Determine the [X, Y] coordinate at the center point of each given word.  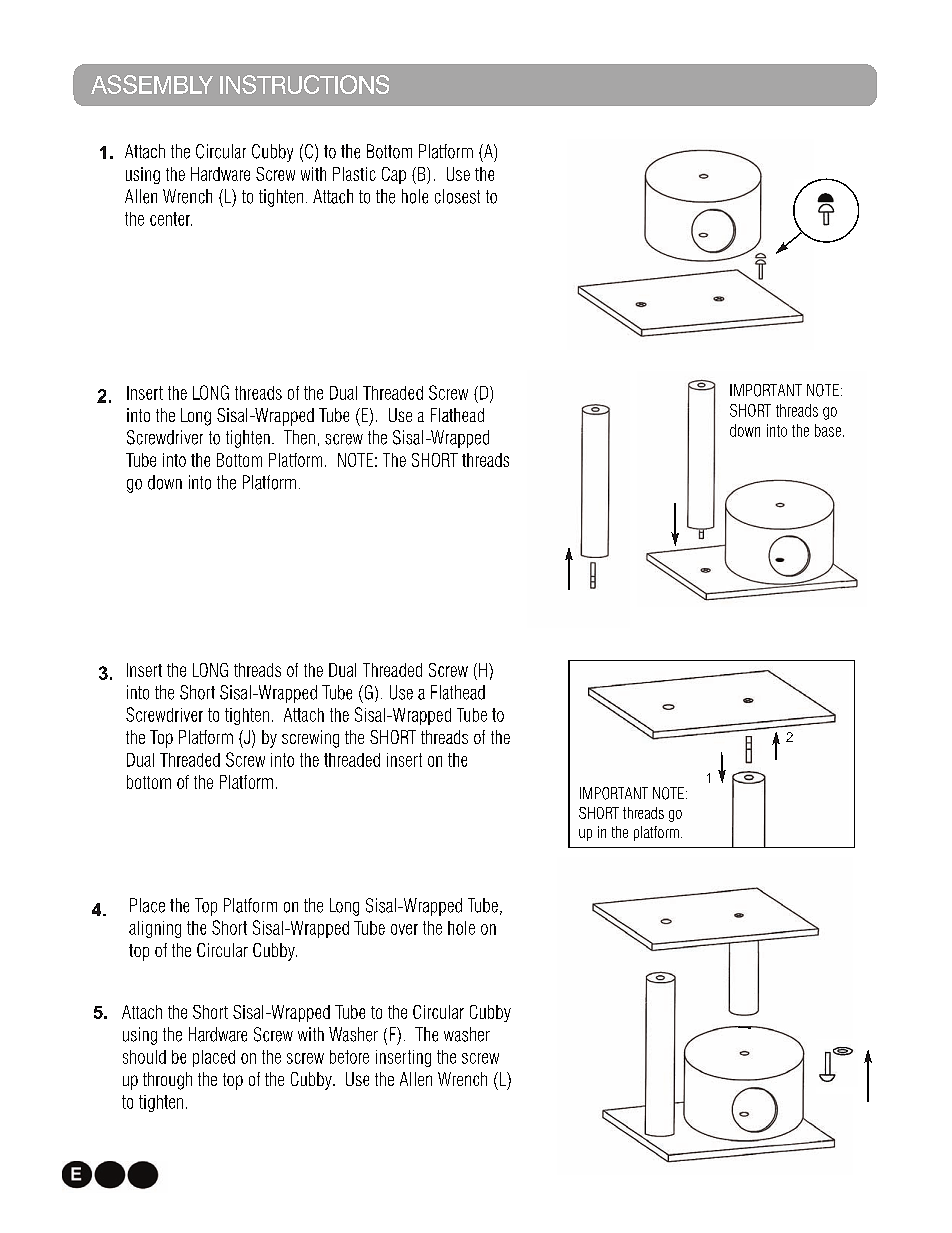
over [404, 929]
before [349, 1057]
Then [299, 437]
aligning [155, 929]
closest [457, 196]
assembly [152, 84]
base [828, 430]
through [167, 1081]
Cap [394, 175]
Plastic [354, 174]
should [144, 1057]
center [171, 219]
